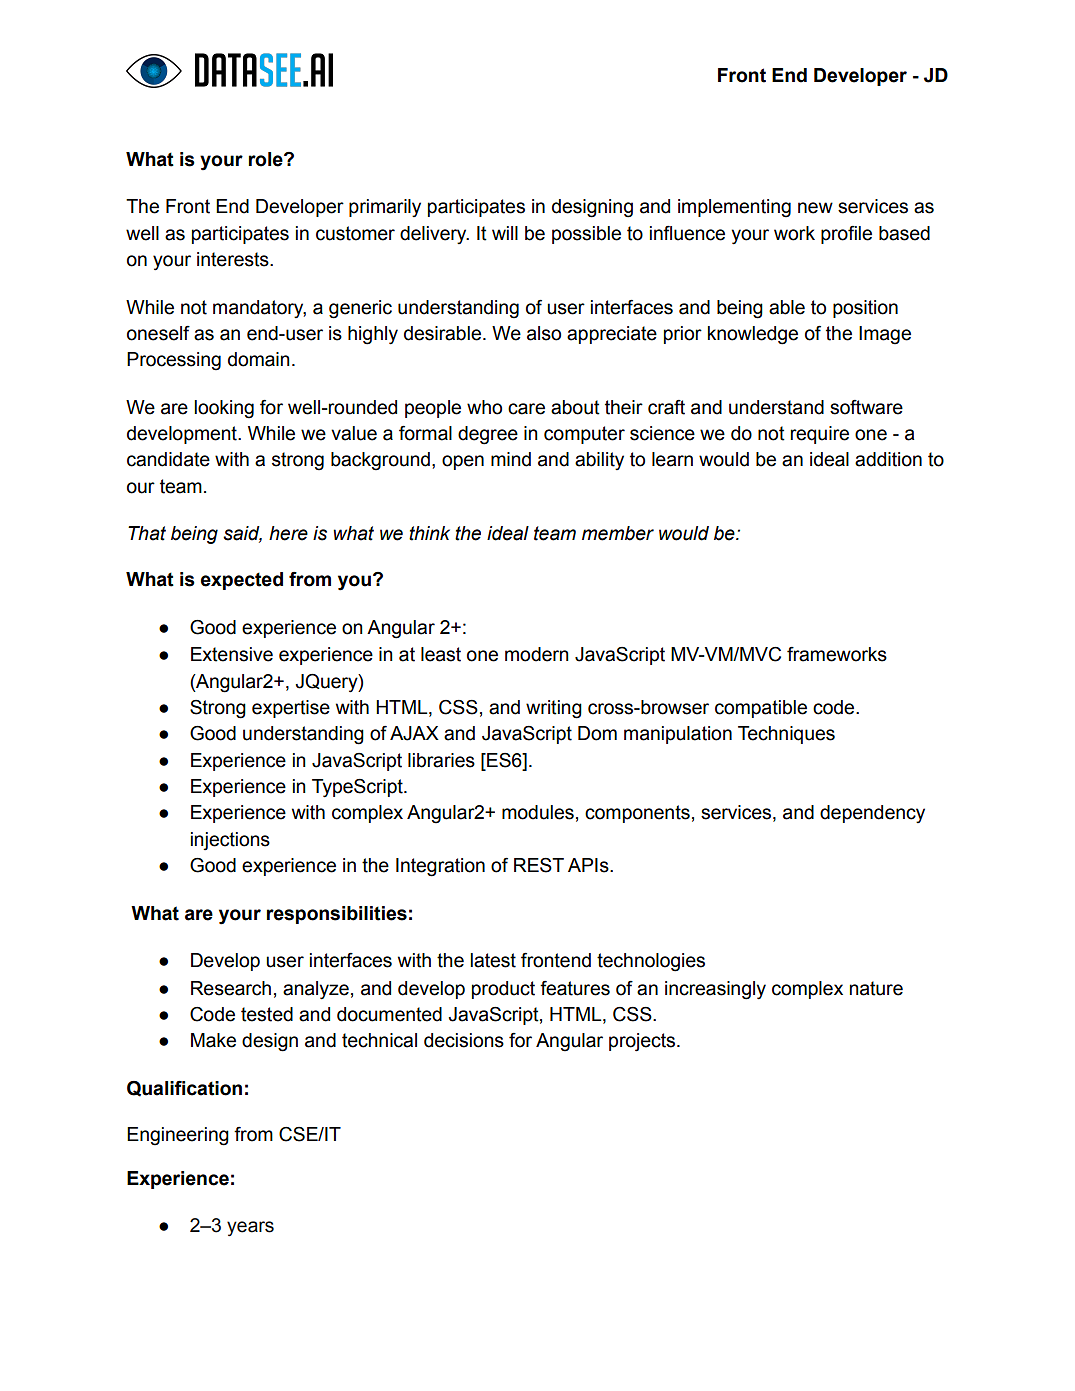 Image resolution: width=1075 pixels, height=1391 pixels. Describe the element at coordinates (250, 1228) in the screenshot. I see `years` at that location.
